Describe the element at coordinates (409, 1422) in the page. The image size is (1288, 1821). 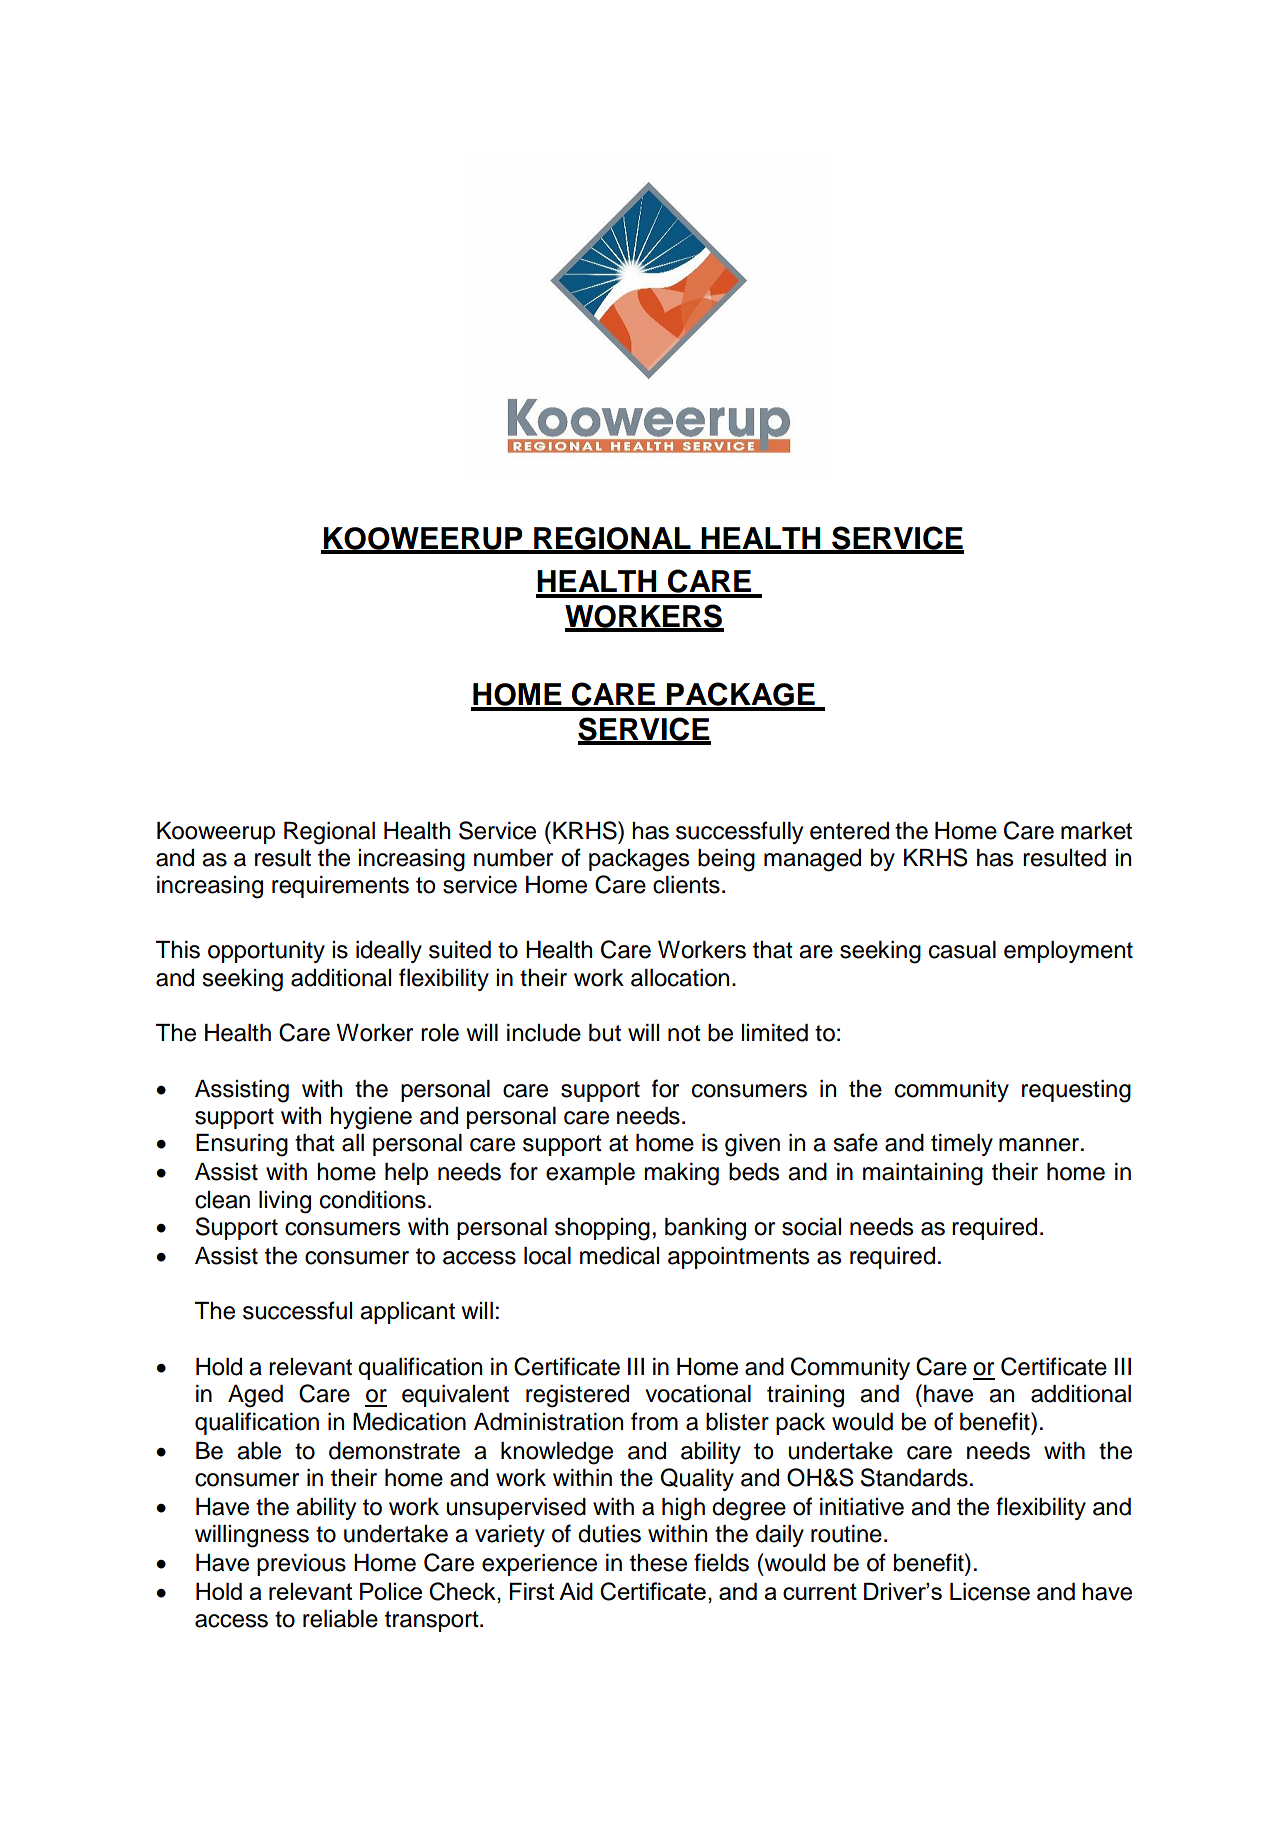
I see `Medication` at that location.
